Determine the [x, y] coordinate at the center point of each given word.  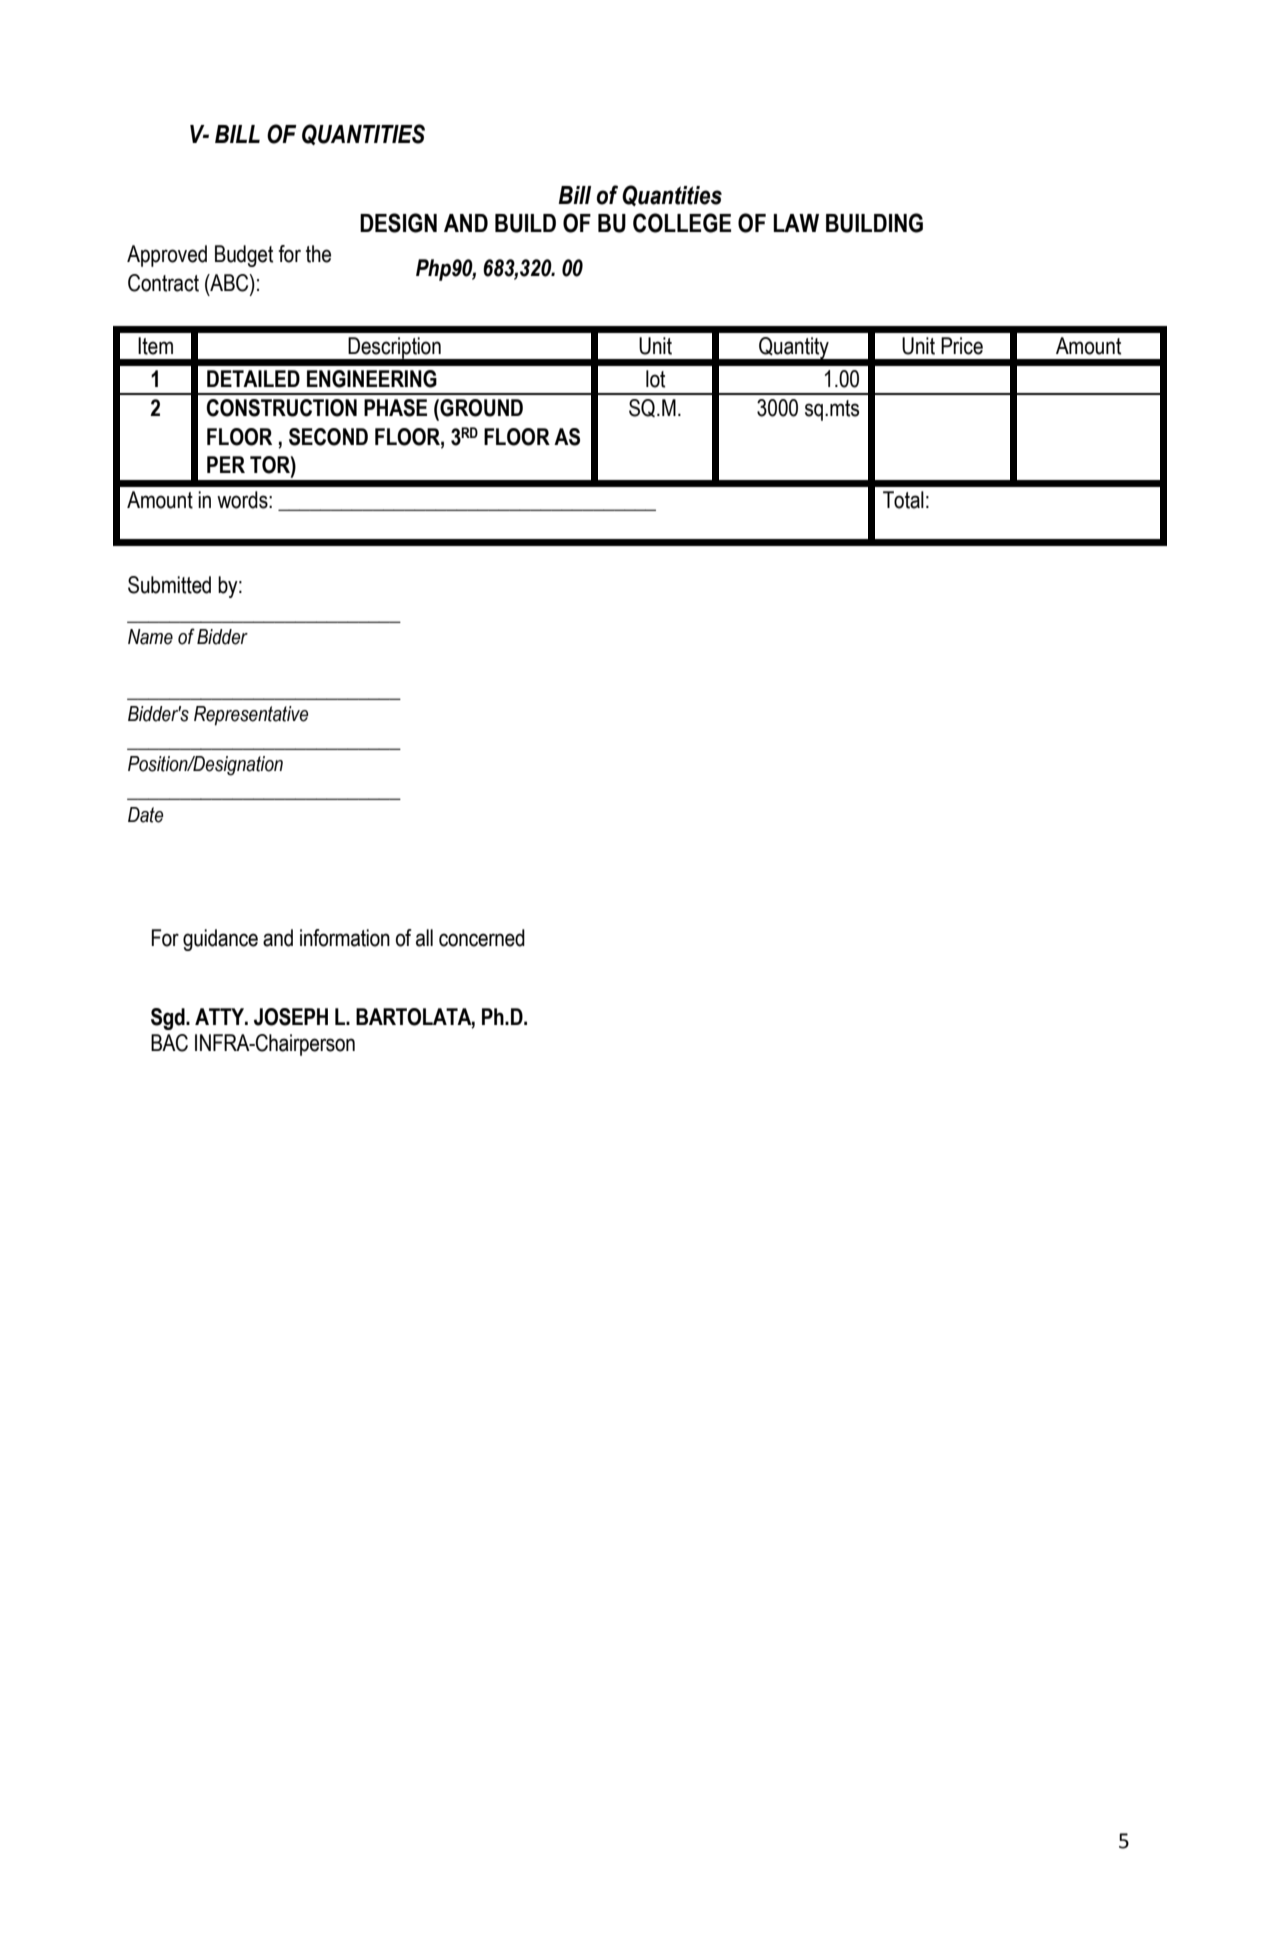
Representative [251, 716]
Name [150, 637]
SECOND [328, 437]
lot [655, 379]
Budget [244, 256]
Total [903, 500]
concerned [482, 938]
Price [962, 346]
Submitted [169, 585]
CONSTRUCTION [281, 408]
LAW [796, 223]
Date [145, 815]
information [345, 938]
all [424, 938]
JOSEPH [291, 1017]
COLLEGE [682, 223]
